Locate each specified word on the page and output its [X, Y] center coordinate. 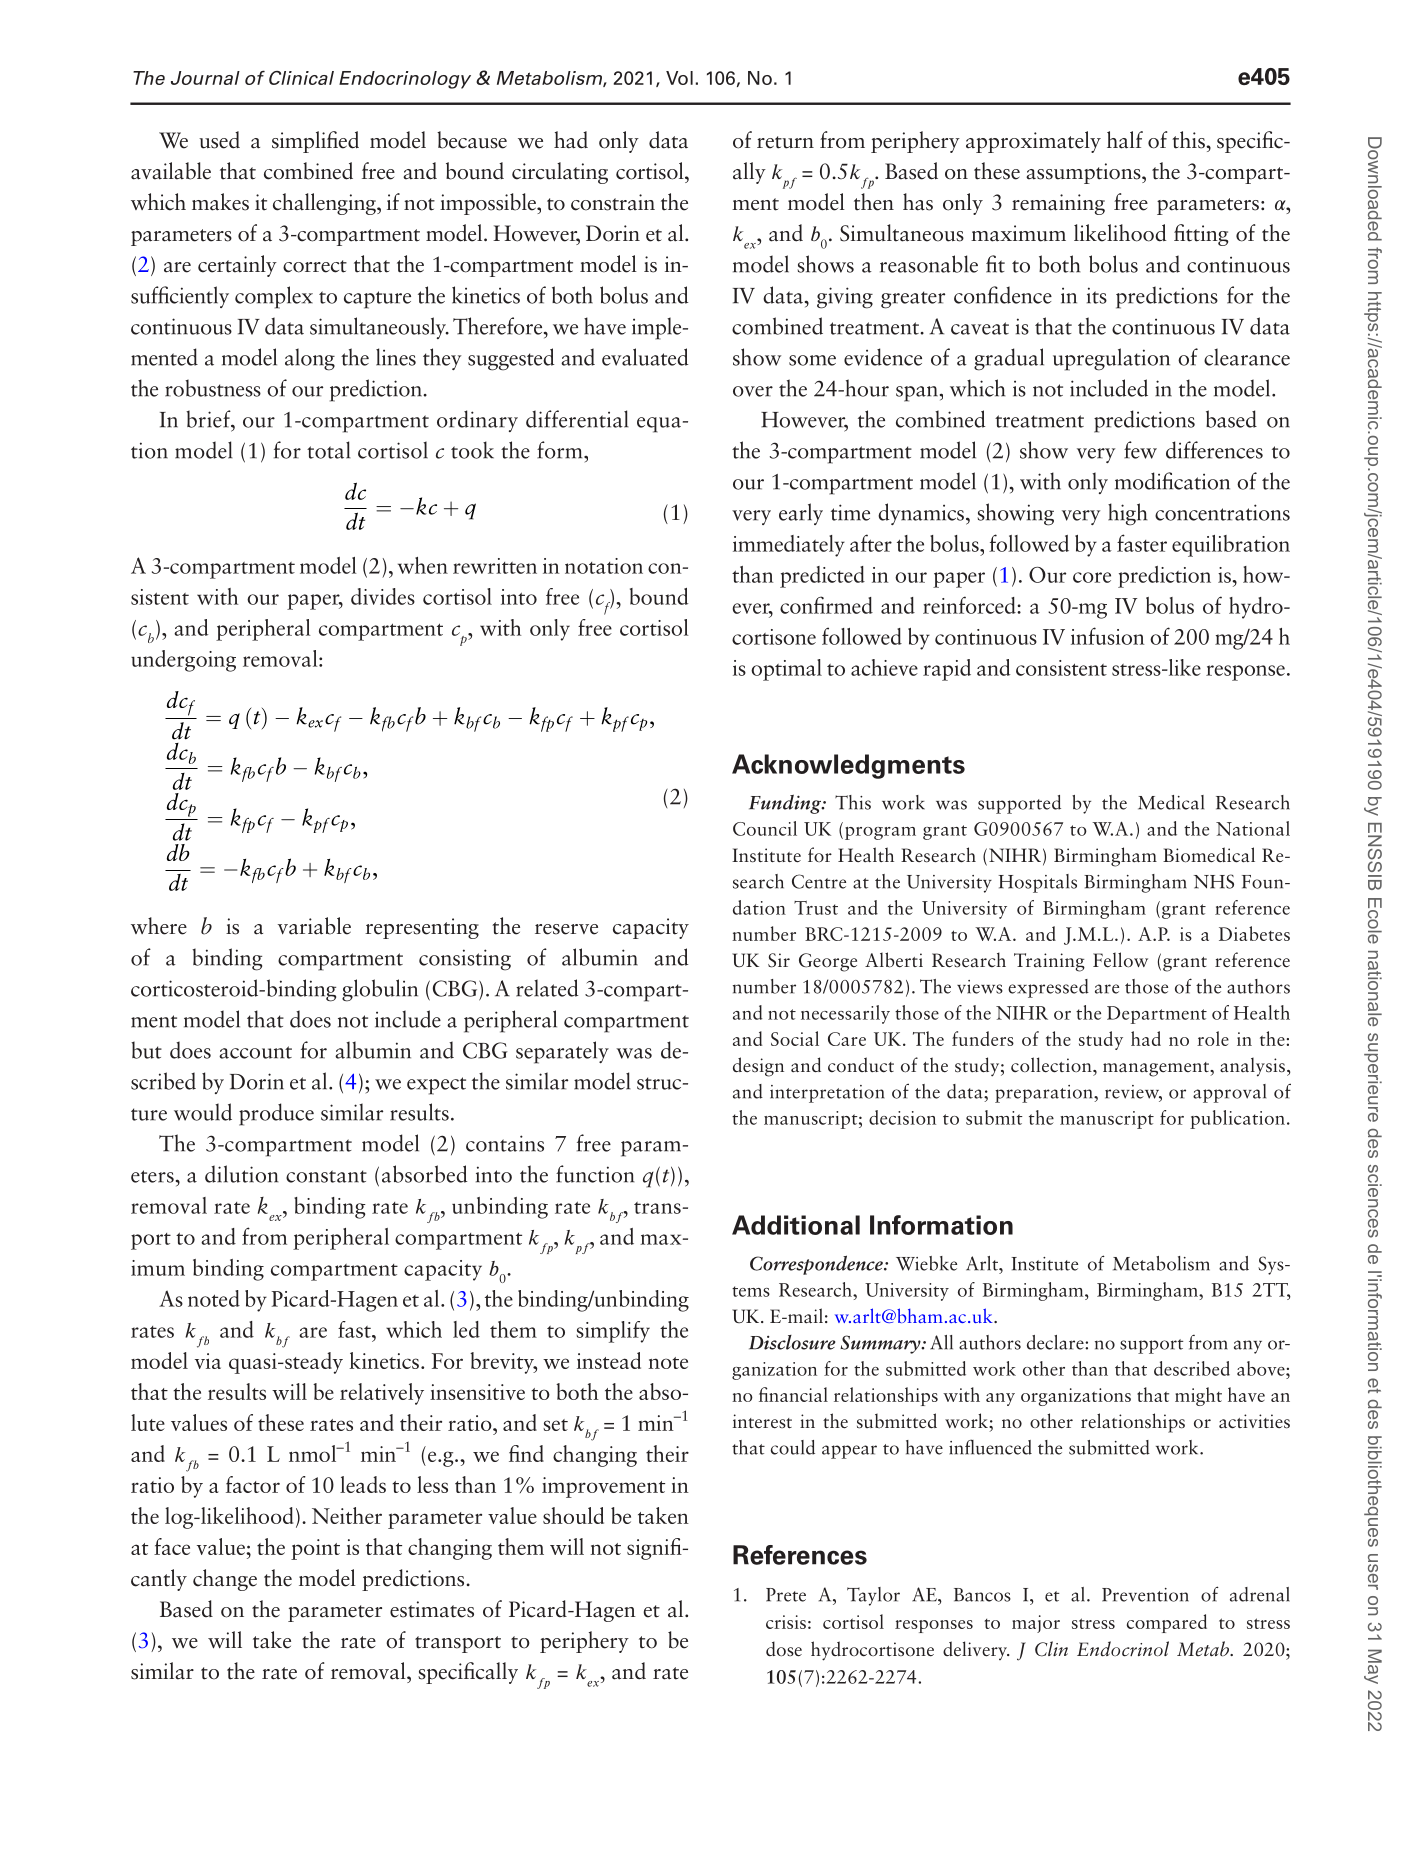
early [801, 514]
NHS [1214, 881]
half [1125, 140]
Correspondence [817, 1265]
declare [1056, 1342]
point [315, 1549]
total [329, 450]
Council [765, 828]
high [1128, 514]
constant [326, 1176]
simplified [315, 142]
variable [314, 926]
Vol [679, 78]
